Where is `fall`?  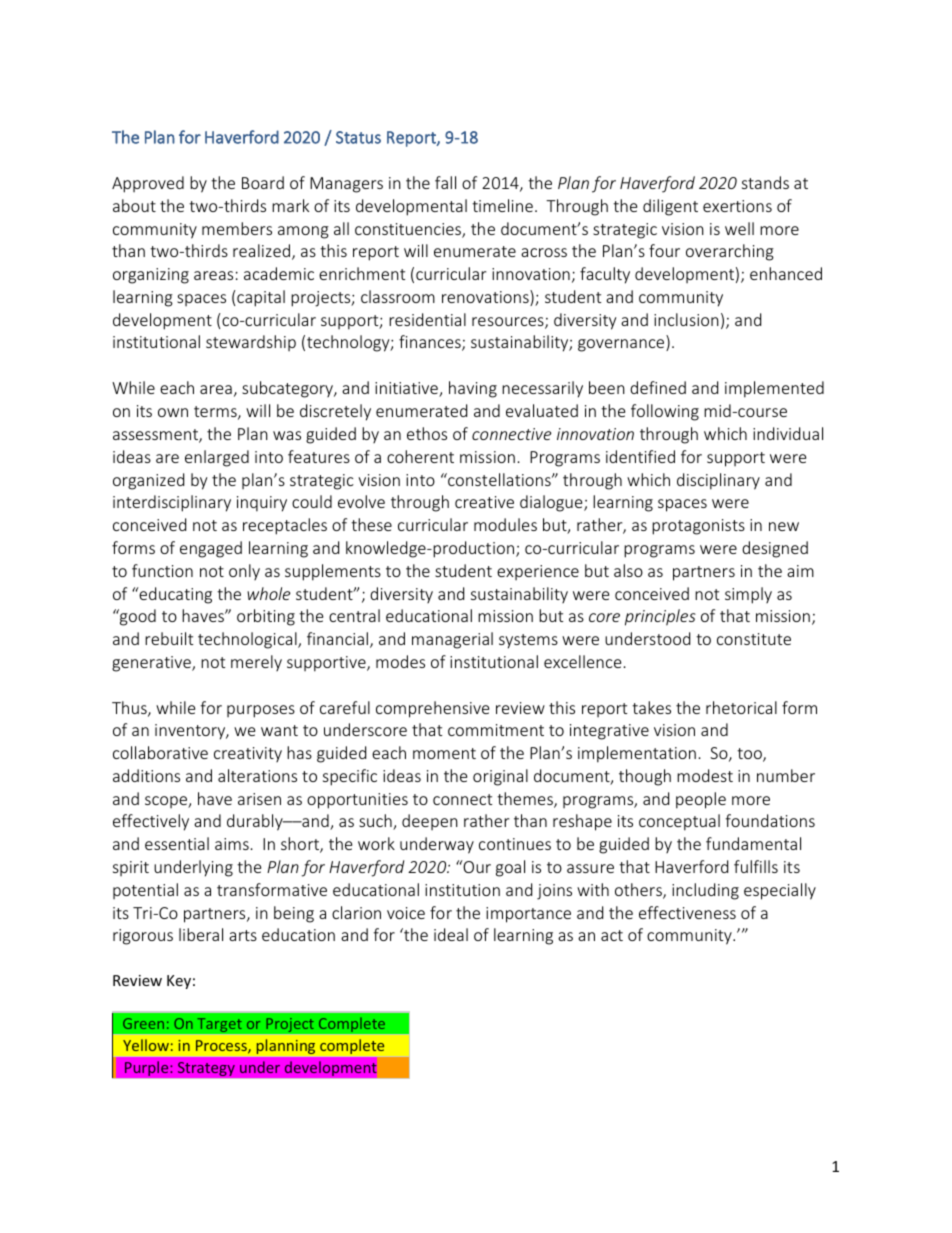
fall is located at coordinates (445, 182).
